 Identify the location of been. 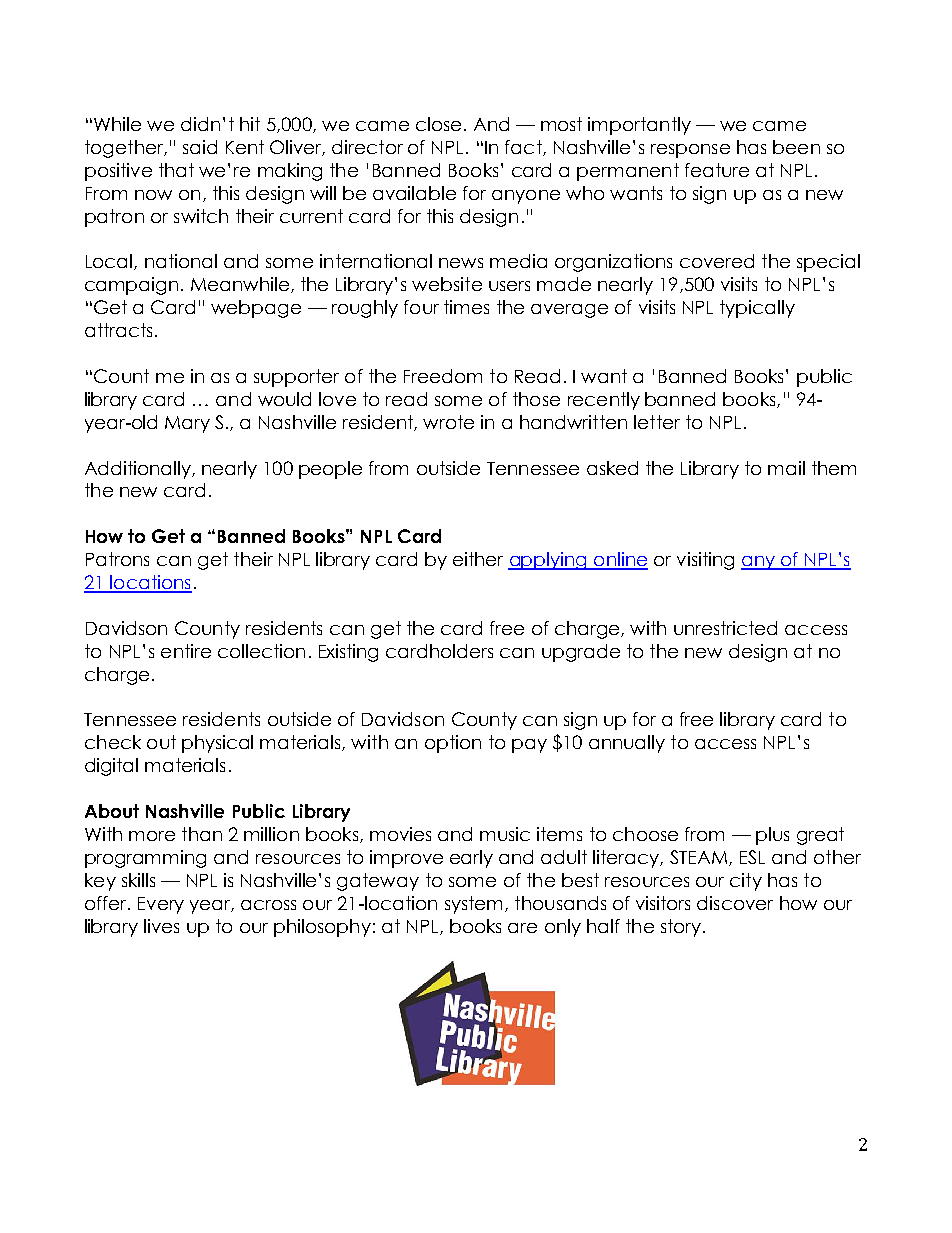
(796, 147).
